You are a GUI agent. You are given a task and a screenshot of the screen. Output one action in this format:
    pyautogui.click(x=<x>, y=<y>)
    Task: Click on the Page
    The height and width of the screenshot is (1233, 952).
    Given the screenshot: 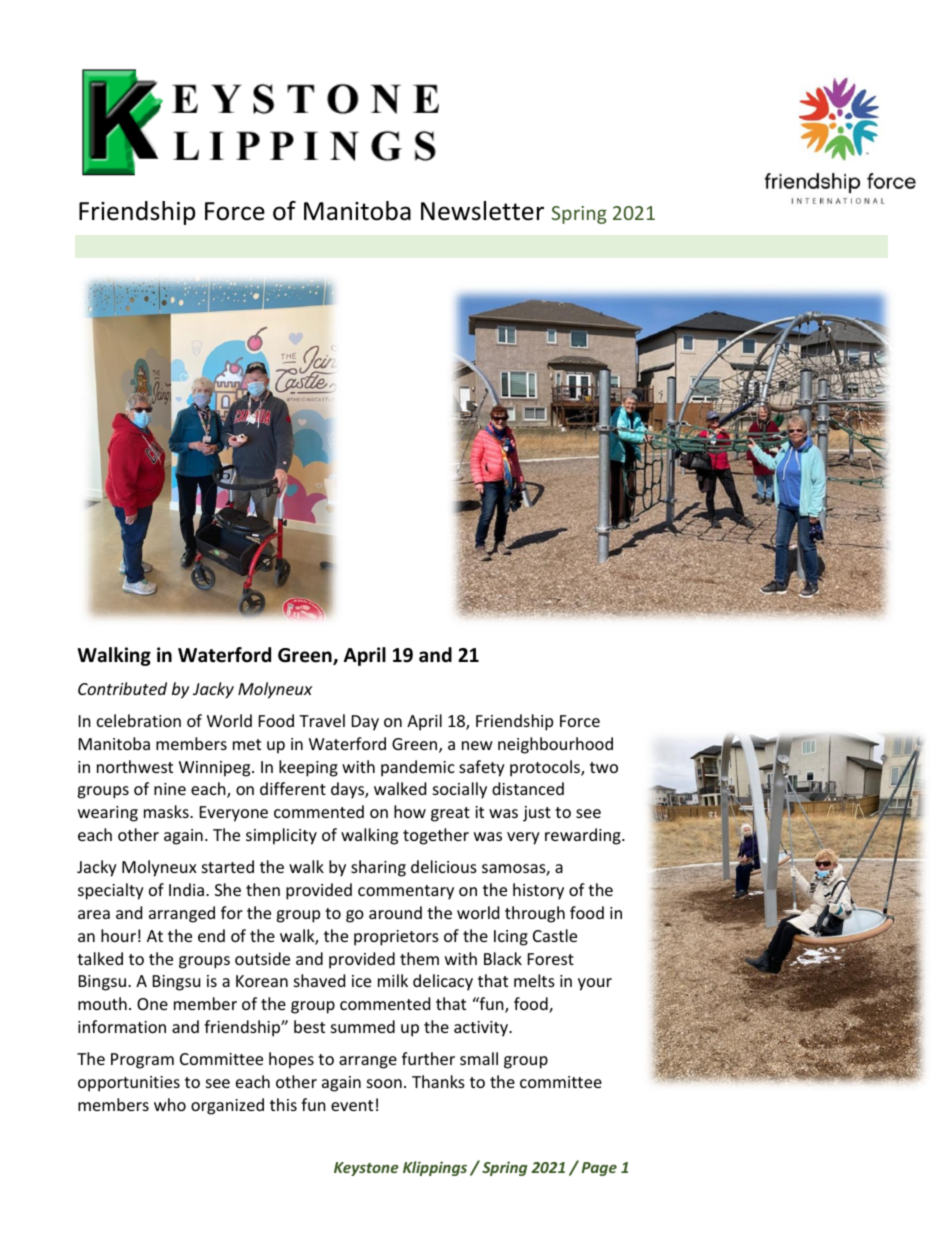 What is the action you would take?
    pyautogui.click(x=599, y=1169)
